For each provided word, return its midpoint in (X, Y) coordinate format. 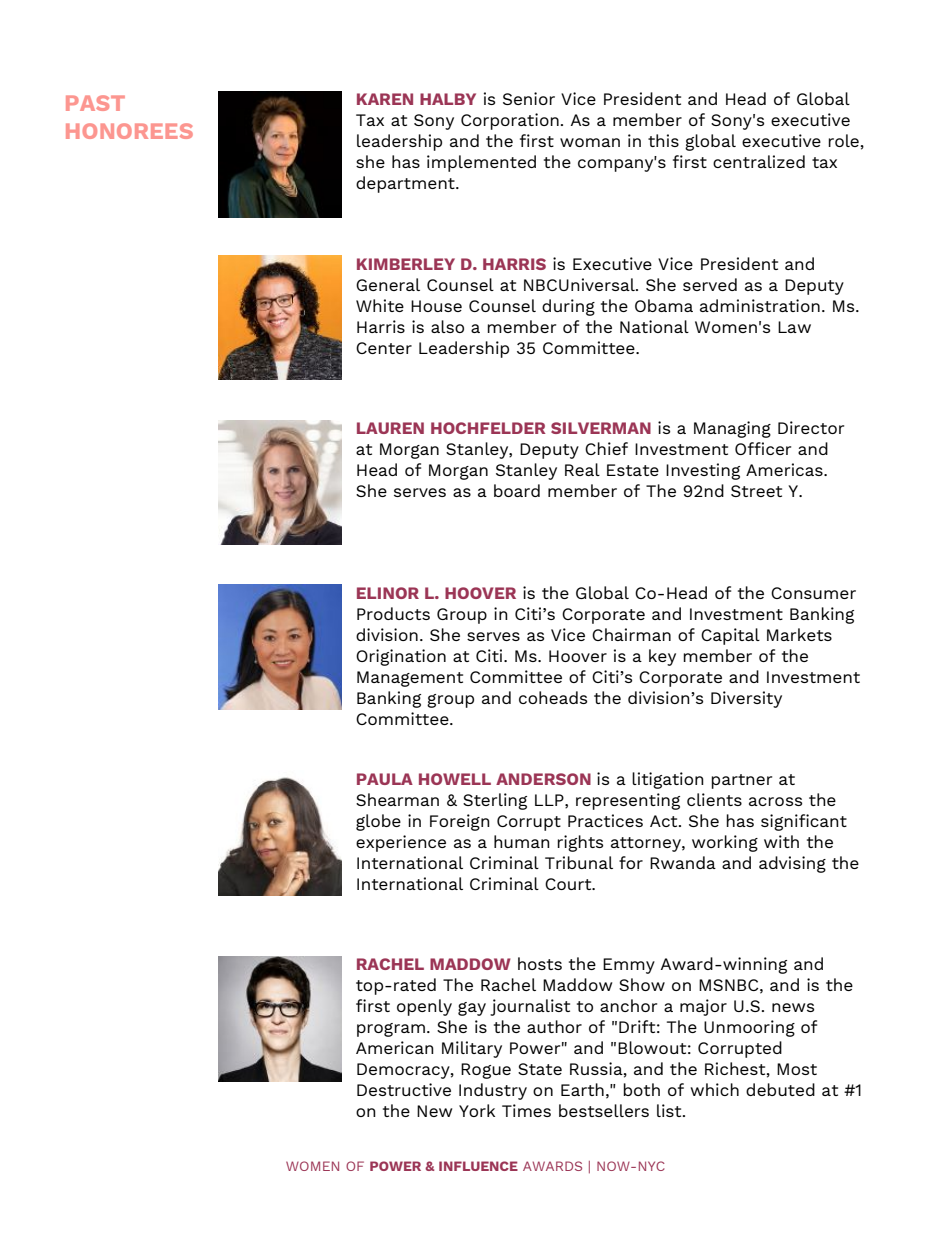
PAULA (385, 779)
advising (792, 864)
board (517, 490)
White (380, 305)
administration (760, 305)
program (391, 1030)
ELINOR (388, 593)
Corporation (510, 121)
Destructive (404, 1089)
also (447, 326)
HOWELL (455, 779)
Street (756, 491)
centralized (759, 161)
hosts (540, 963)
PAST (95, 103)
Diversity (746, 699)
